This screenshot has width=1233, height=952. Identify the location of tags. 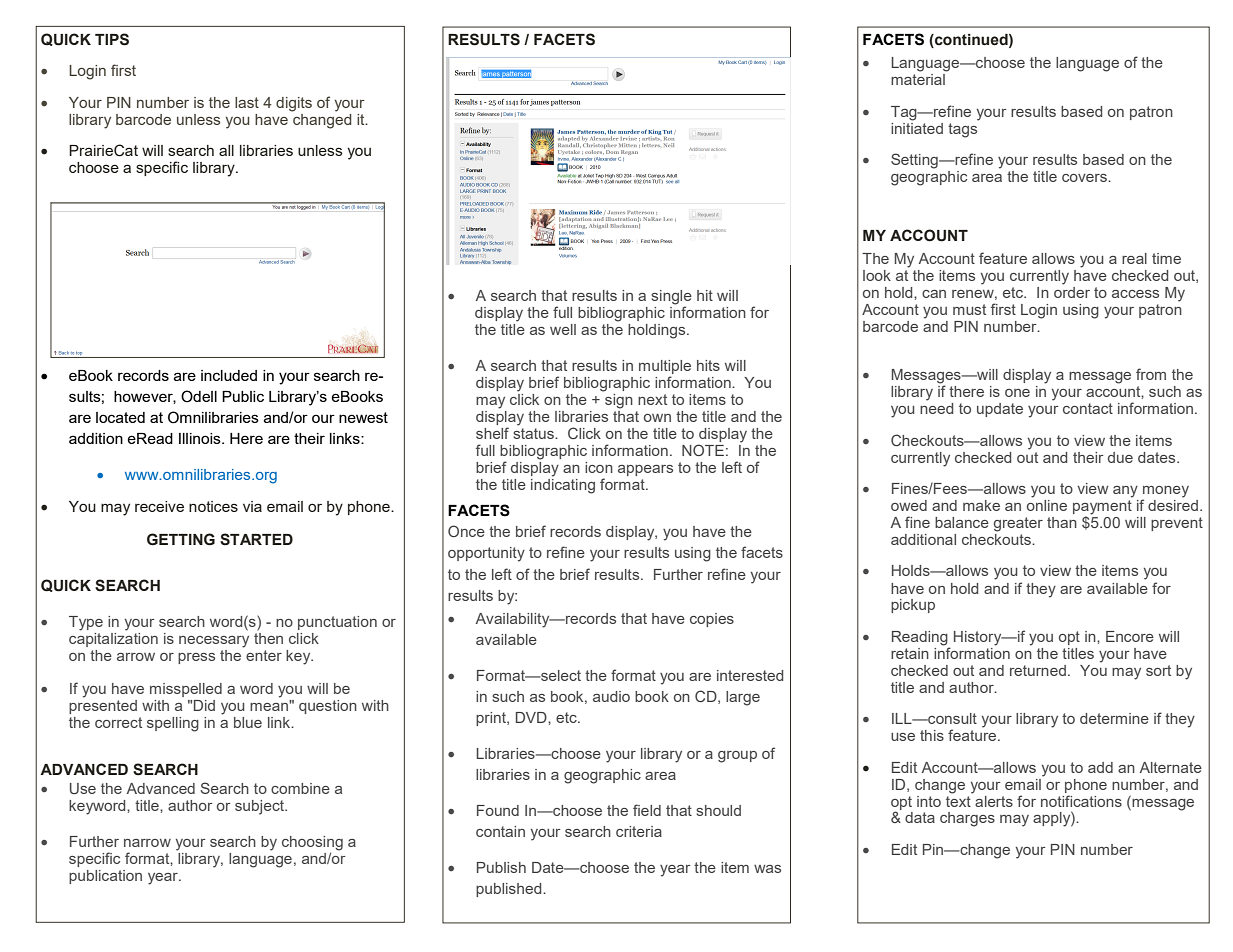
(963, 129).
